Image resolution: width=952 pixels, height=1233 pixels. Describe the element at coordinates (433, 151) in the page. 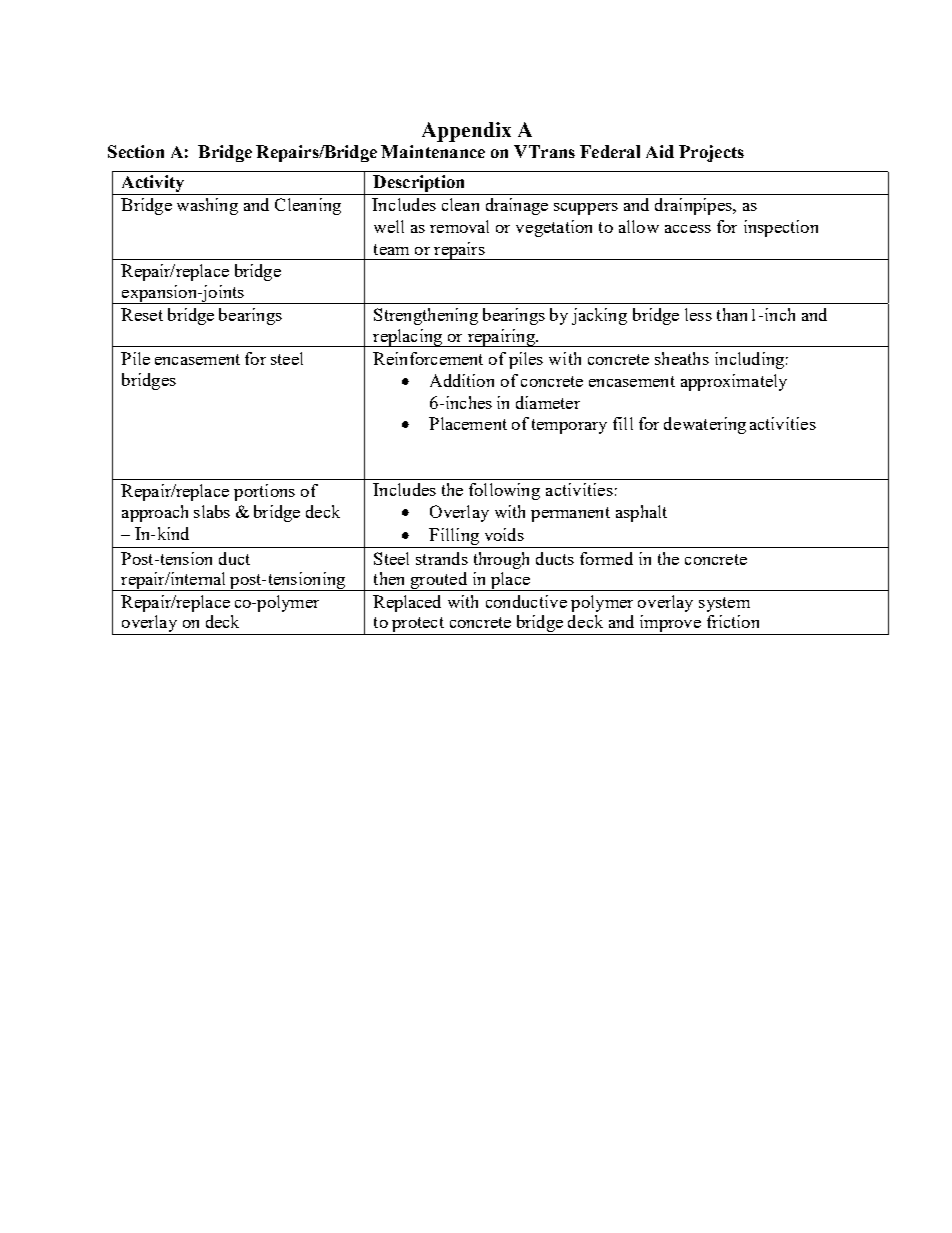

I see `Maintenance` at that location.
